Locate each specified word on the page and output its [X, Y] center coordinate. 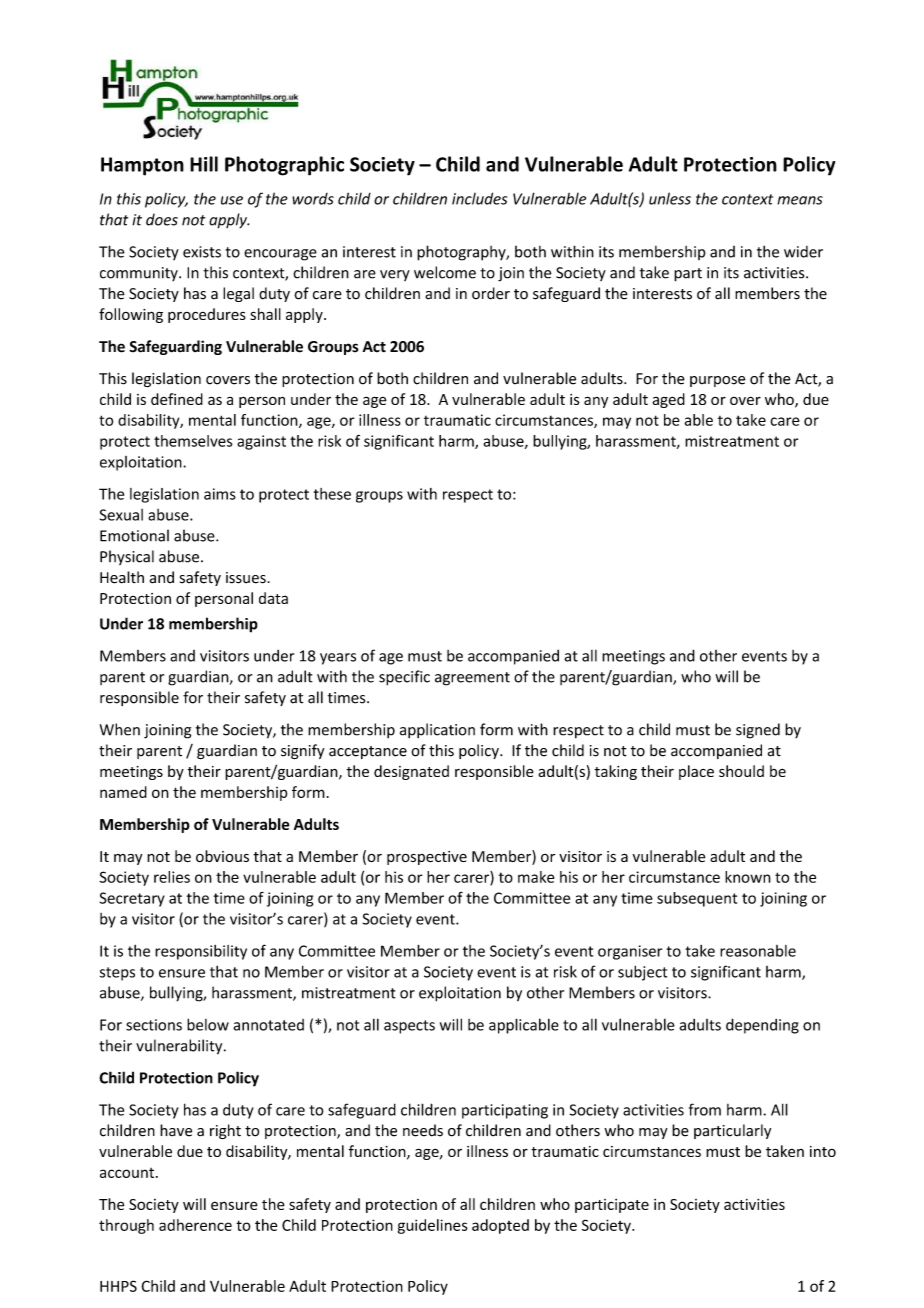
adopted [500, 1226]
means [800, 200]
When [120, 729]
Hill [204, 164]
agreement [472, 679]
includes [479, 198]
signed [758, 731]
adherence [195, 1225]
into [823, 1151]
